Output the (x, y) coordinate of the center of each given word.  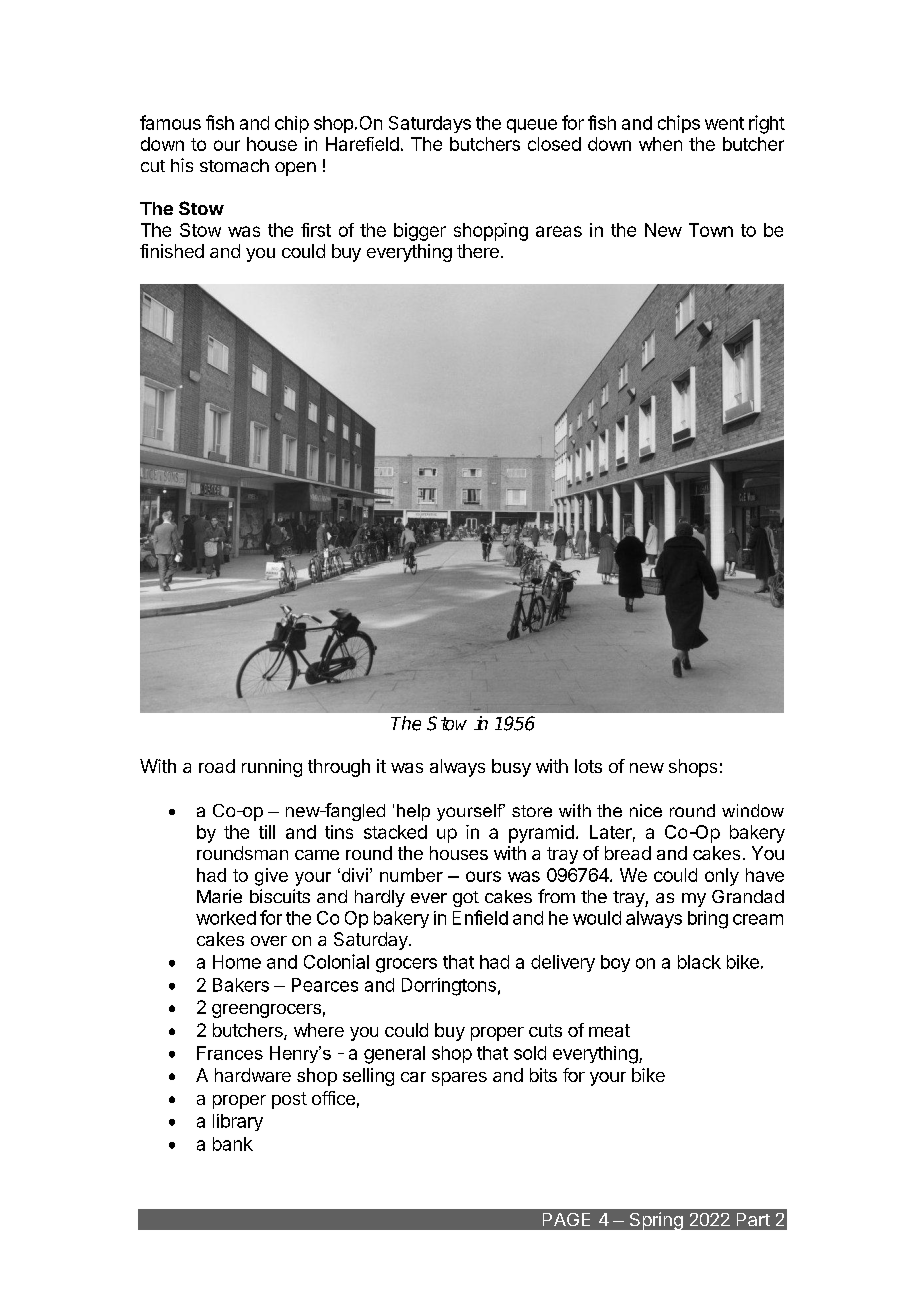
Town (711, 230)
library (238, 1122)
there (478, 251)
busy (511, 768)
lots (588, 766)
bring (708, 920)
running (272, 768)
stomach (234, 165)
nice (646, 810)
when (660, 144)
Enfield (480, 917)
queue (532, 126)
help (413, 812)
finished (172, 251)
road (217, 766)
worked (226, 918)
